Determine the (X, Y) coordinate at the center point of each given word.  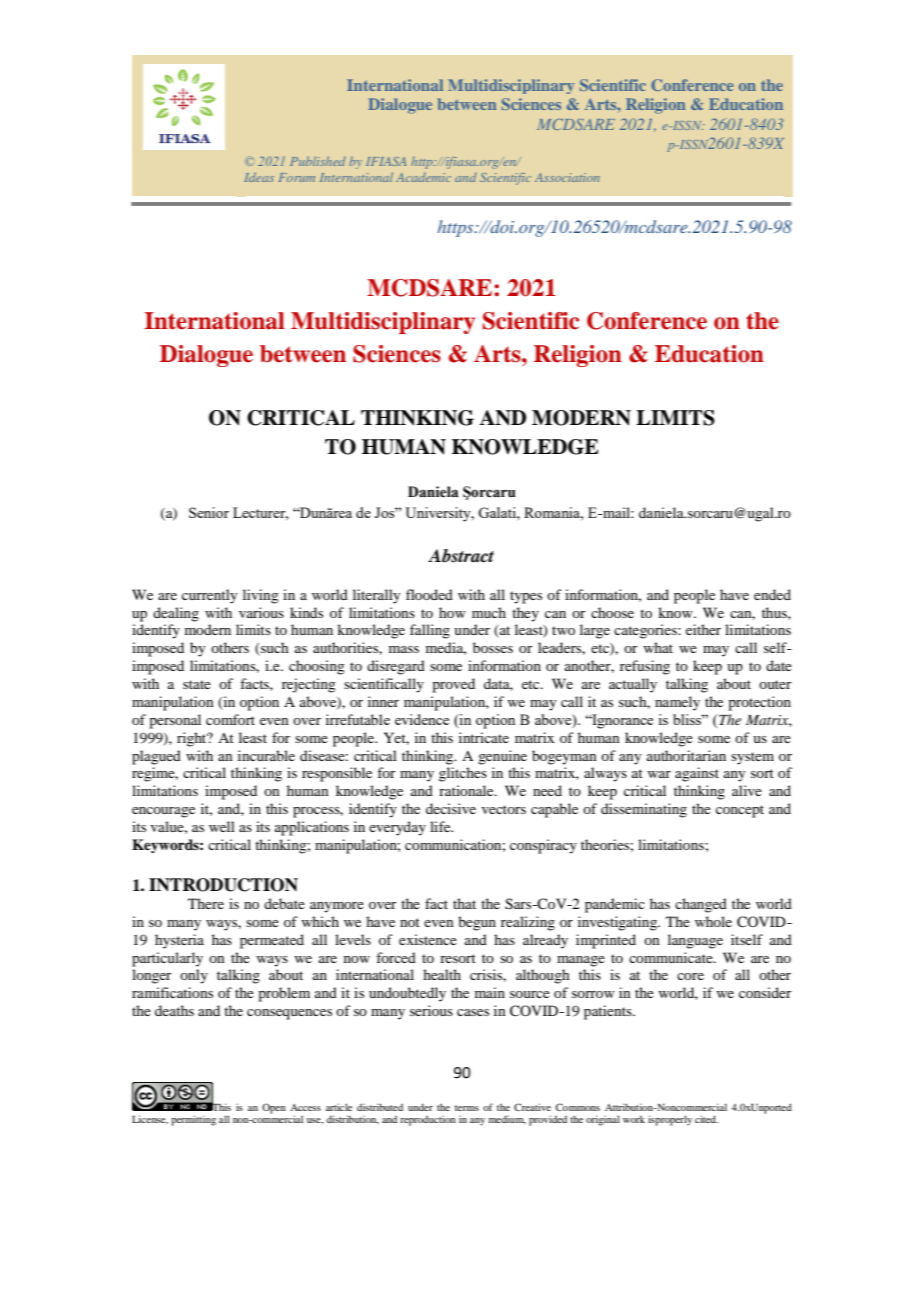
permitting (193, 1120)
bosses (493, 647)
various (261, 612)
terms (467, 1108)
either (703, 629)
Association (567, 177)
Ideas (259, 177)
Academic (423, 177)
